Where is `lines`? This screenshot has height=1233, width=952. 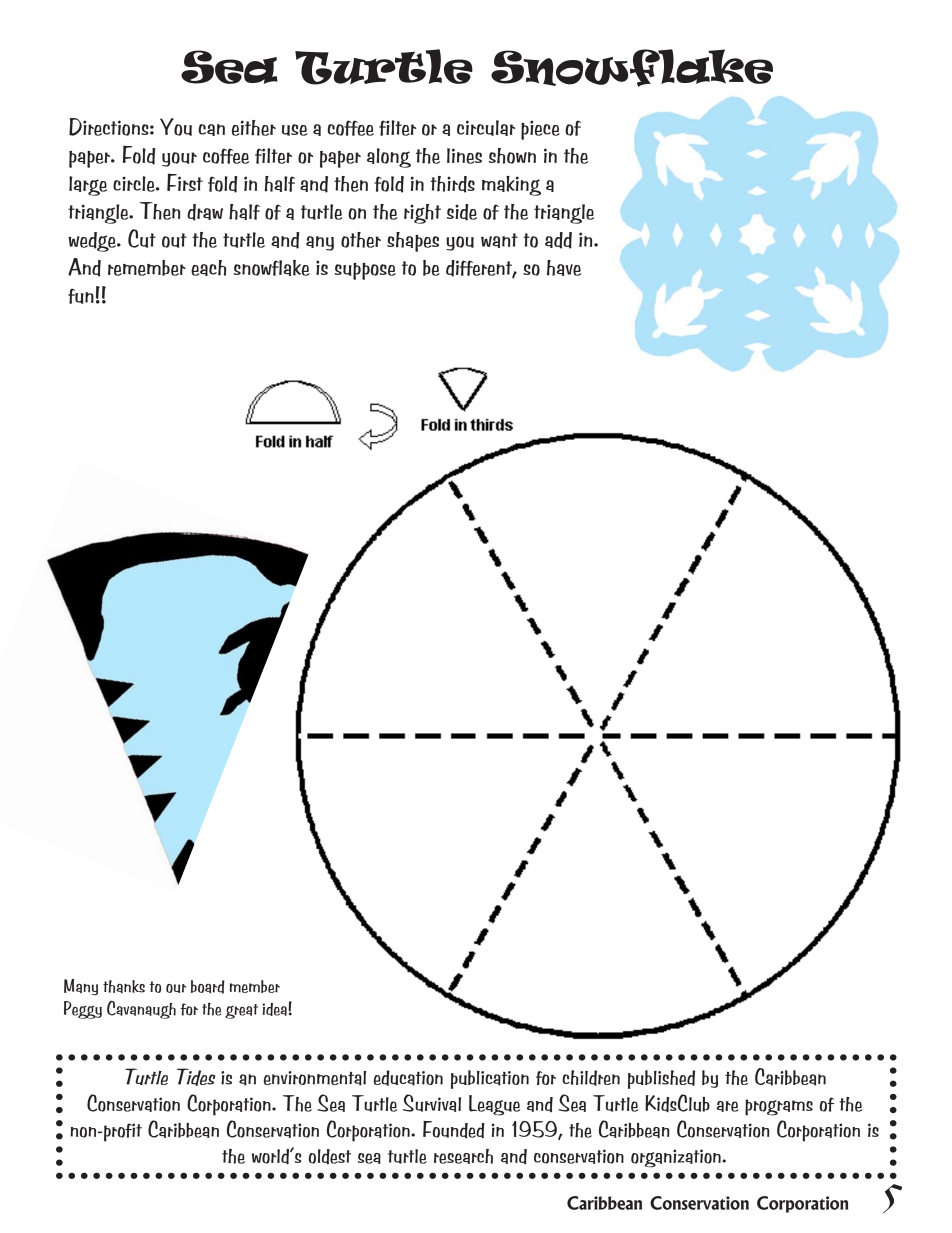
lines is located at coordinates (464, 156).
